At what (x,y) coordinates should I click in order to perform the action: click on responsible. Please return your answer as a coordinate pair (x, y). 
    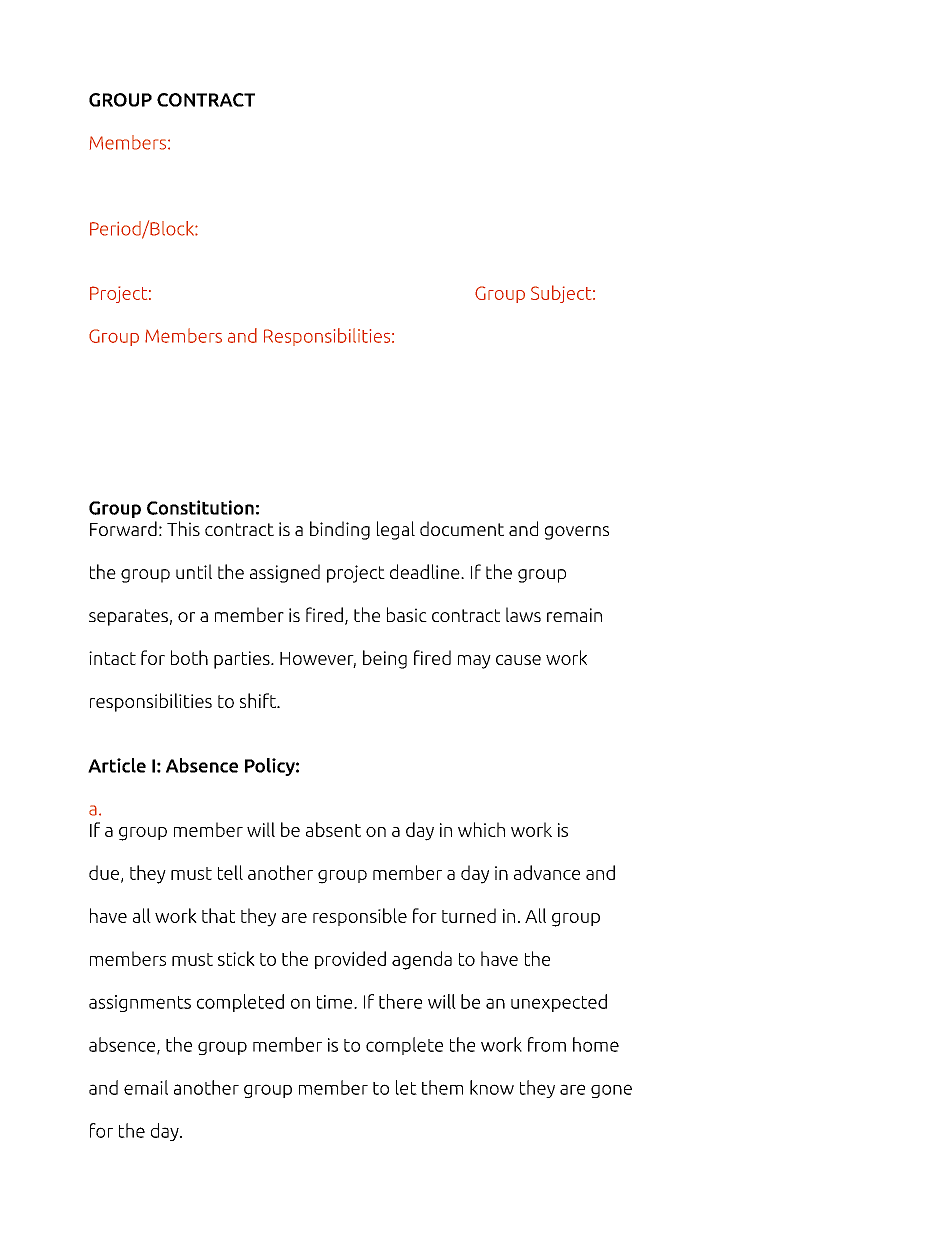
    Looking at the image, I should click on (360, 917).
